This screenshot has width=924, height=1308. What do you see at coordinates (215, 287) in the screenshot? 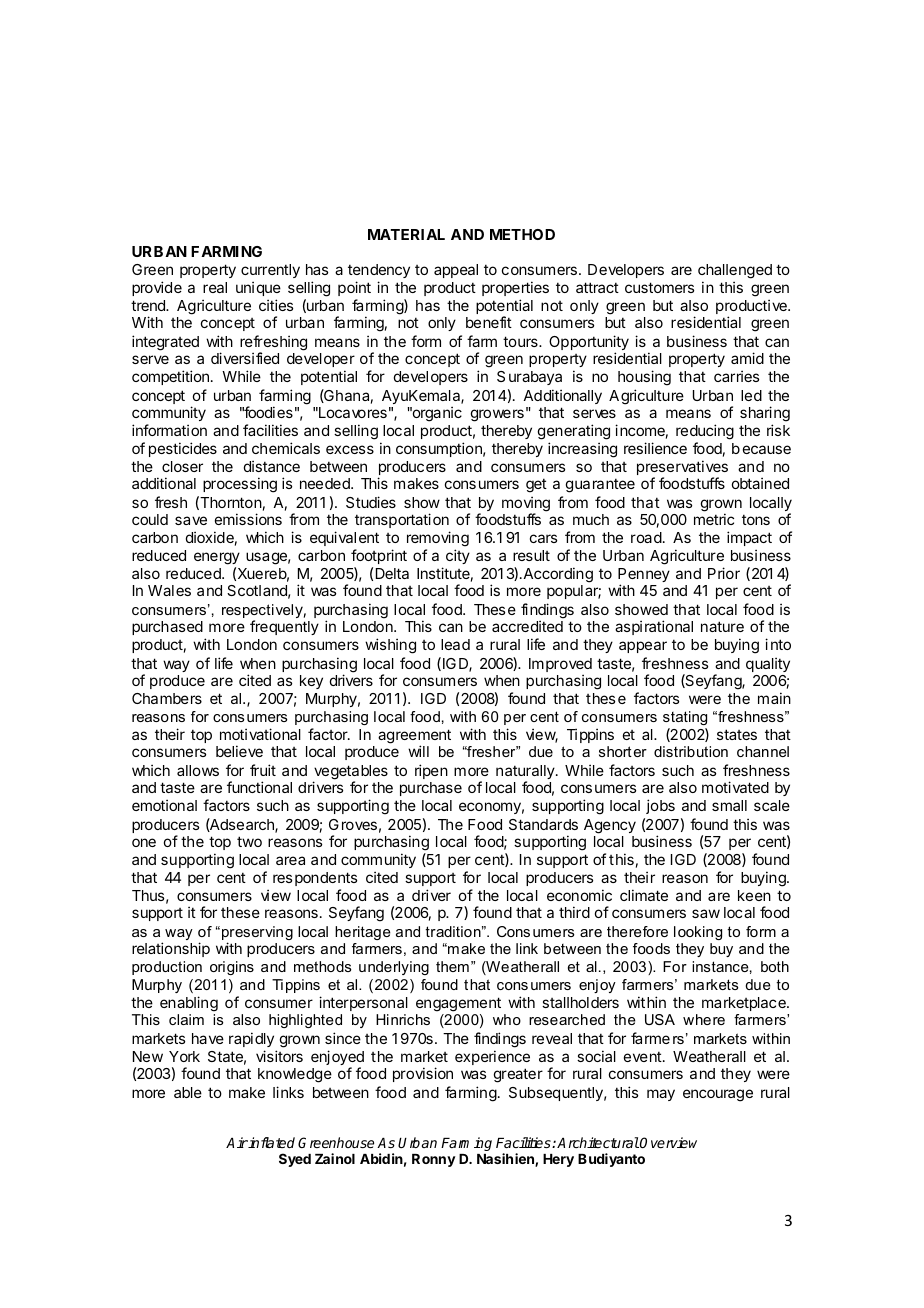
I see `real` at bounding box center [215, 287].
